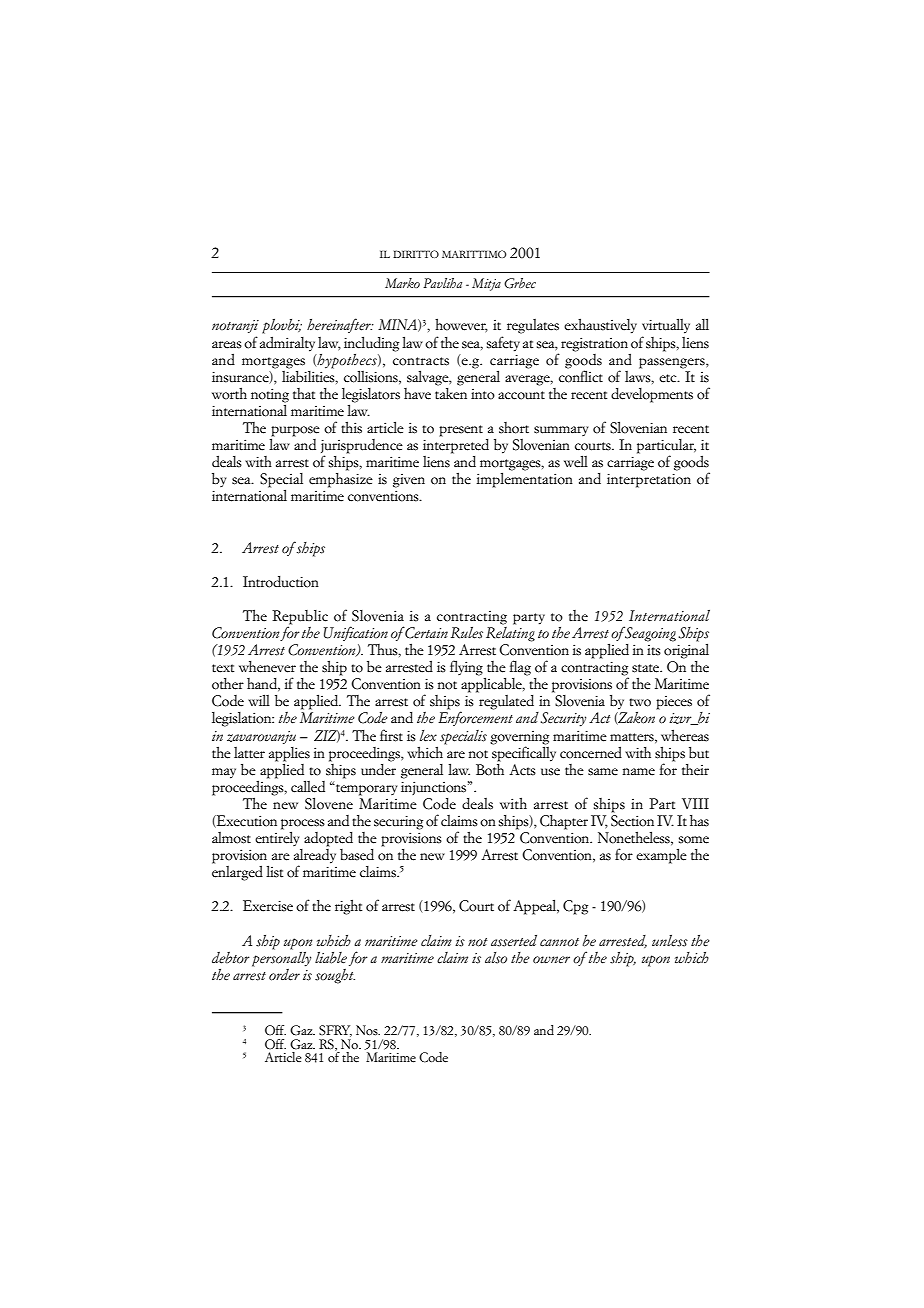  Describe the element at coordinates (649, 480) in the screenshot. I see `interpretation` at that location.
